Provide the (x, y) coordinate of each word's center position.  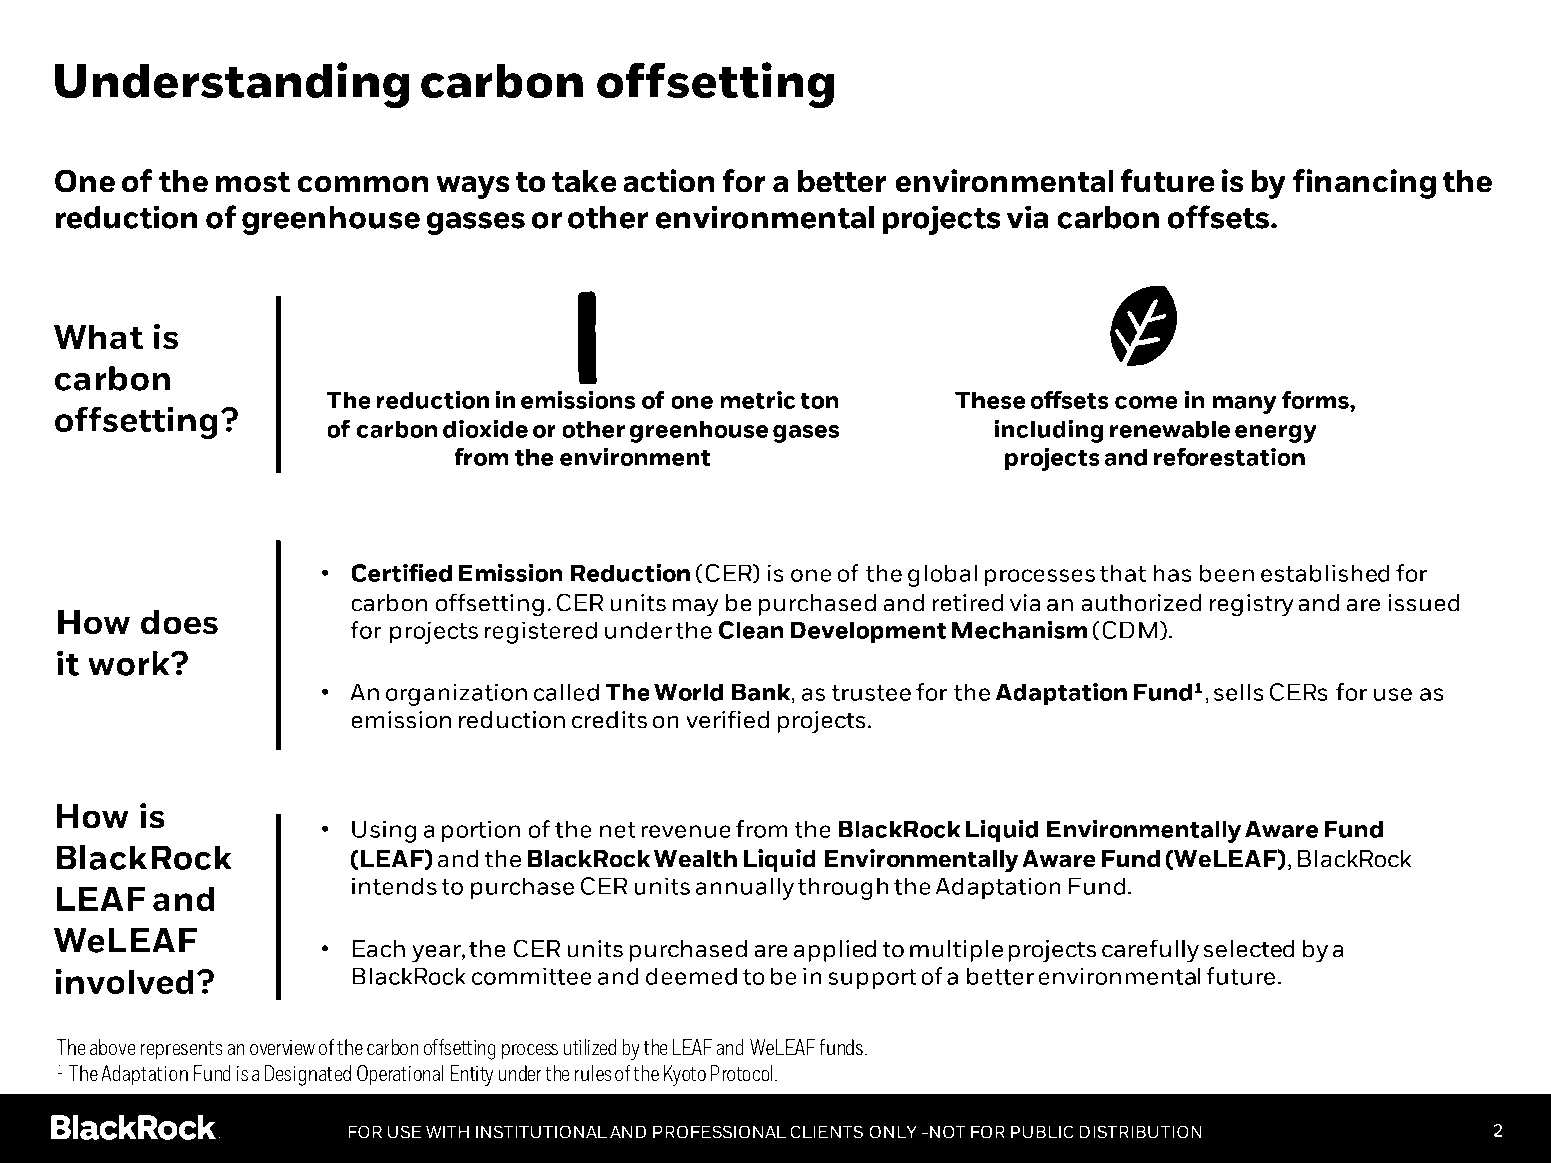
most (253, 182)
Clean (751, 630)
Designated (308, 1075)
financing (1364, 184)
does (179, 622)
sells (1239, 692)
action (669, 181)
